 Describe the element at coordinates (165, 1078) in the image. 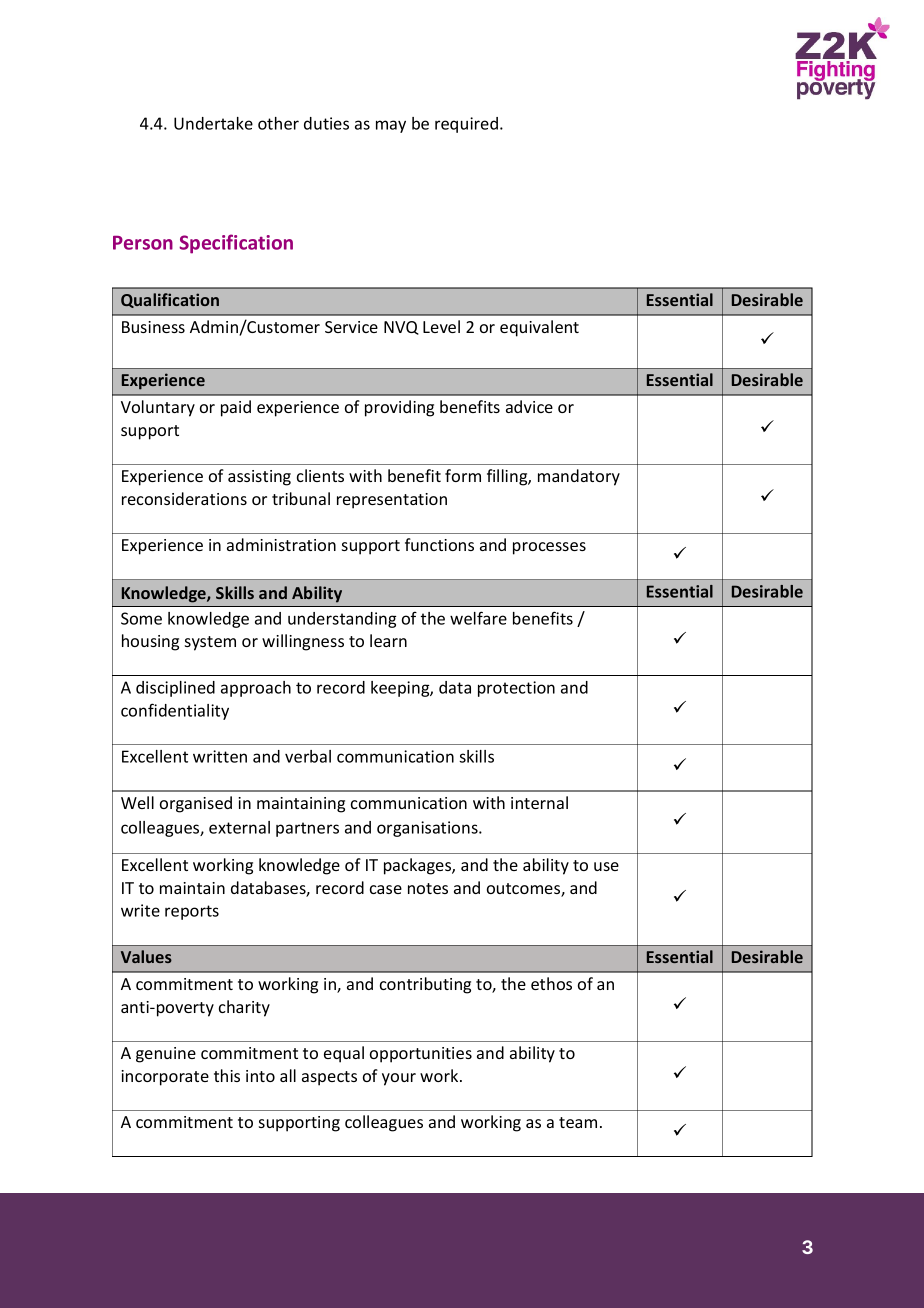

I see `incorporate` at that location.
